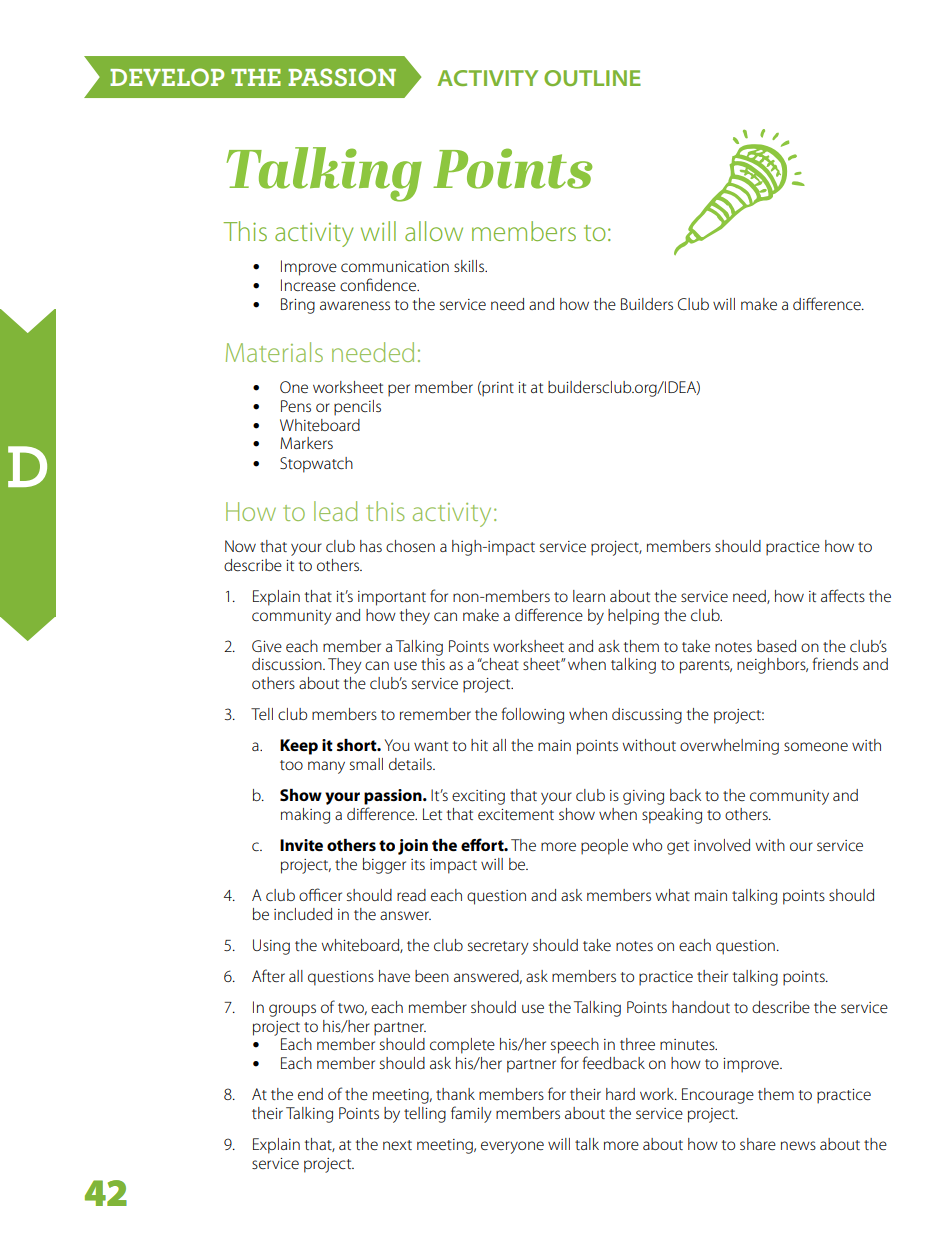 This screenshot has height=1233, width=952. I want to click on discussion, so click(288, 664).
